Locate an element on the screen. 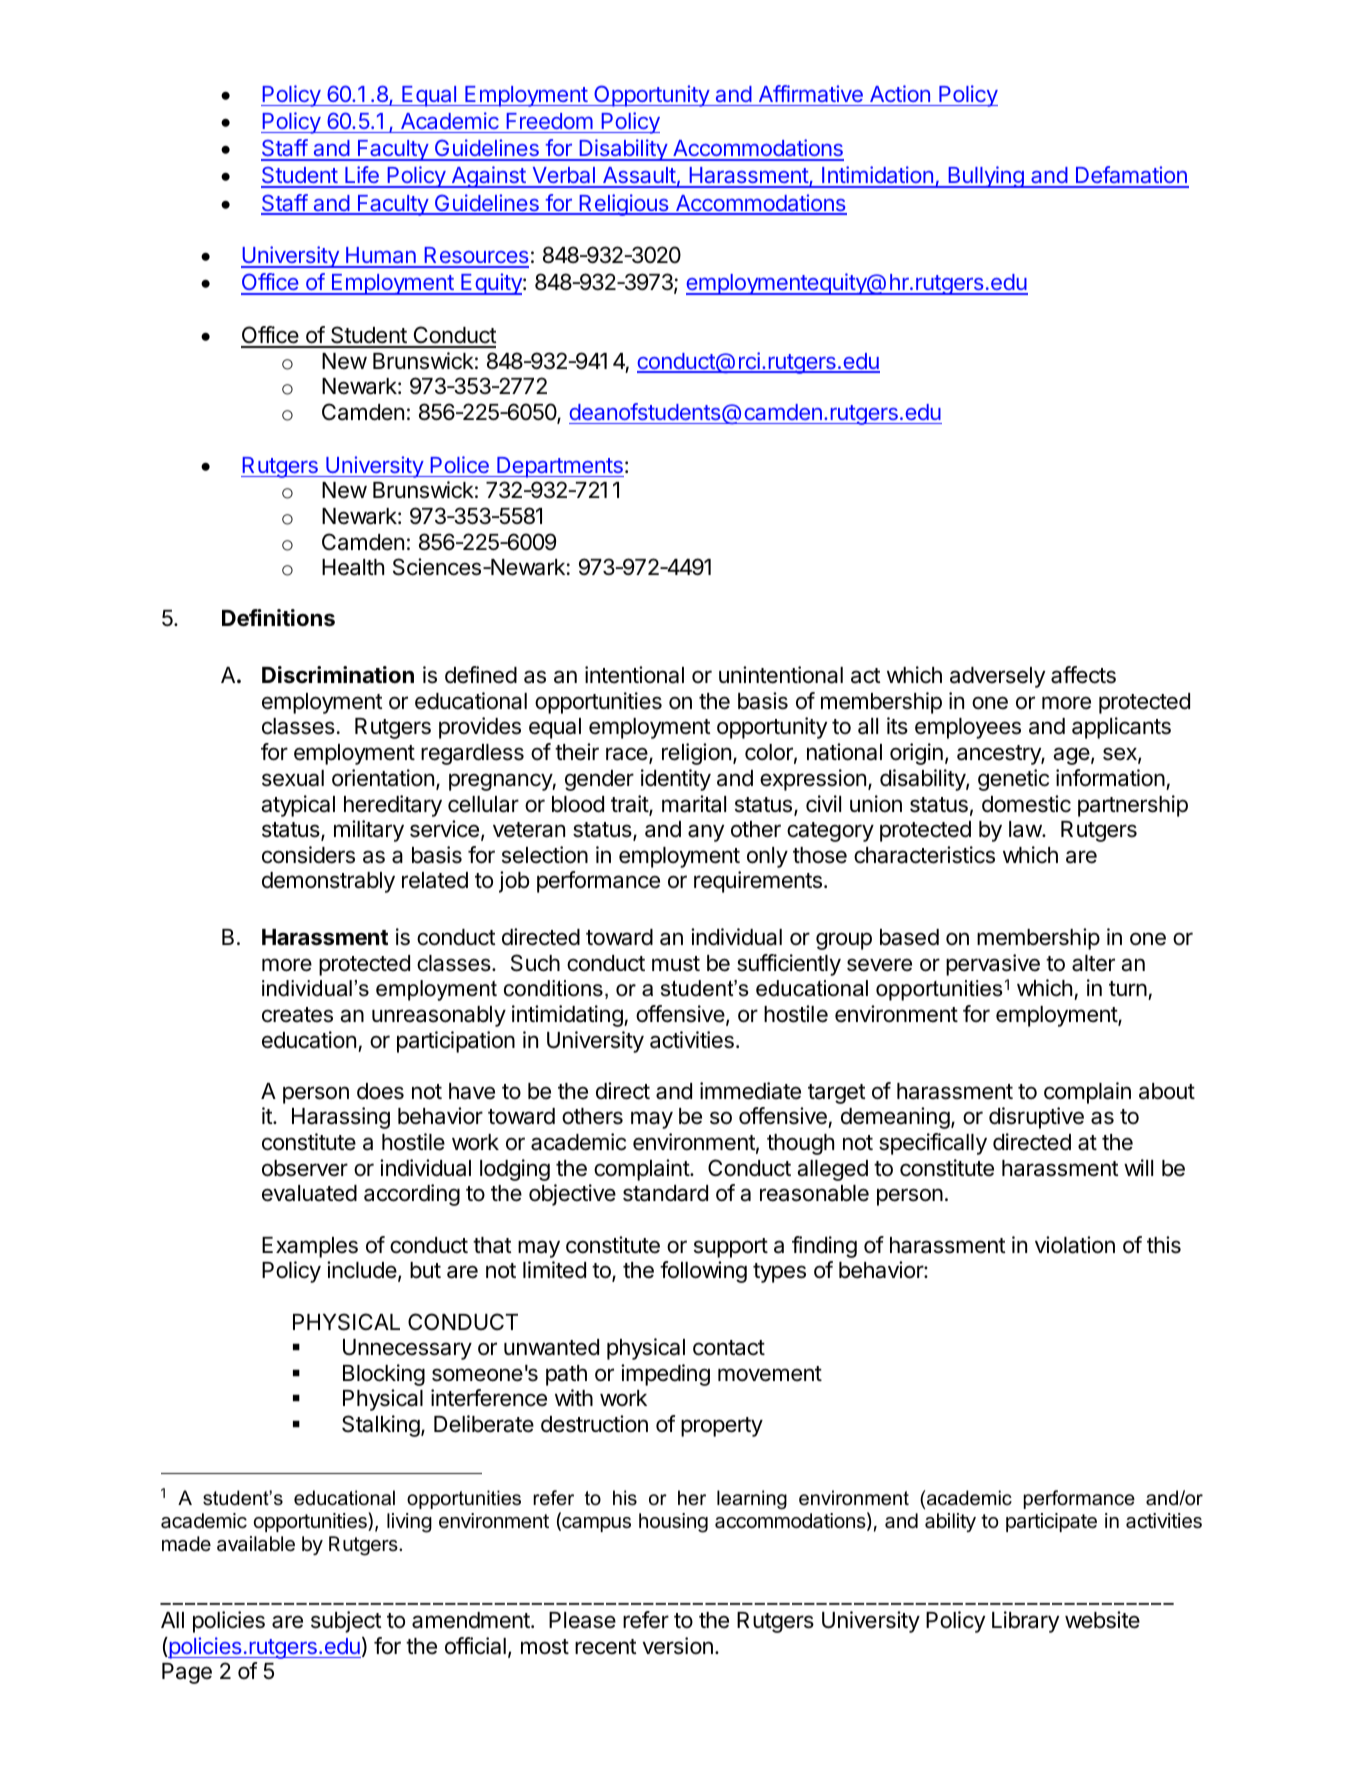  disruptive is located at coordinates (1036, 1118).
